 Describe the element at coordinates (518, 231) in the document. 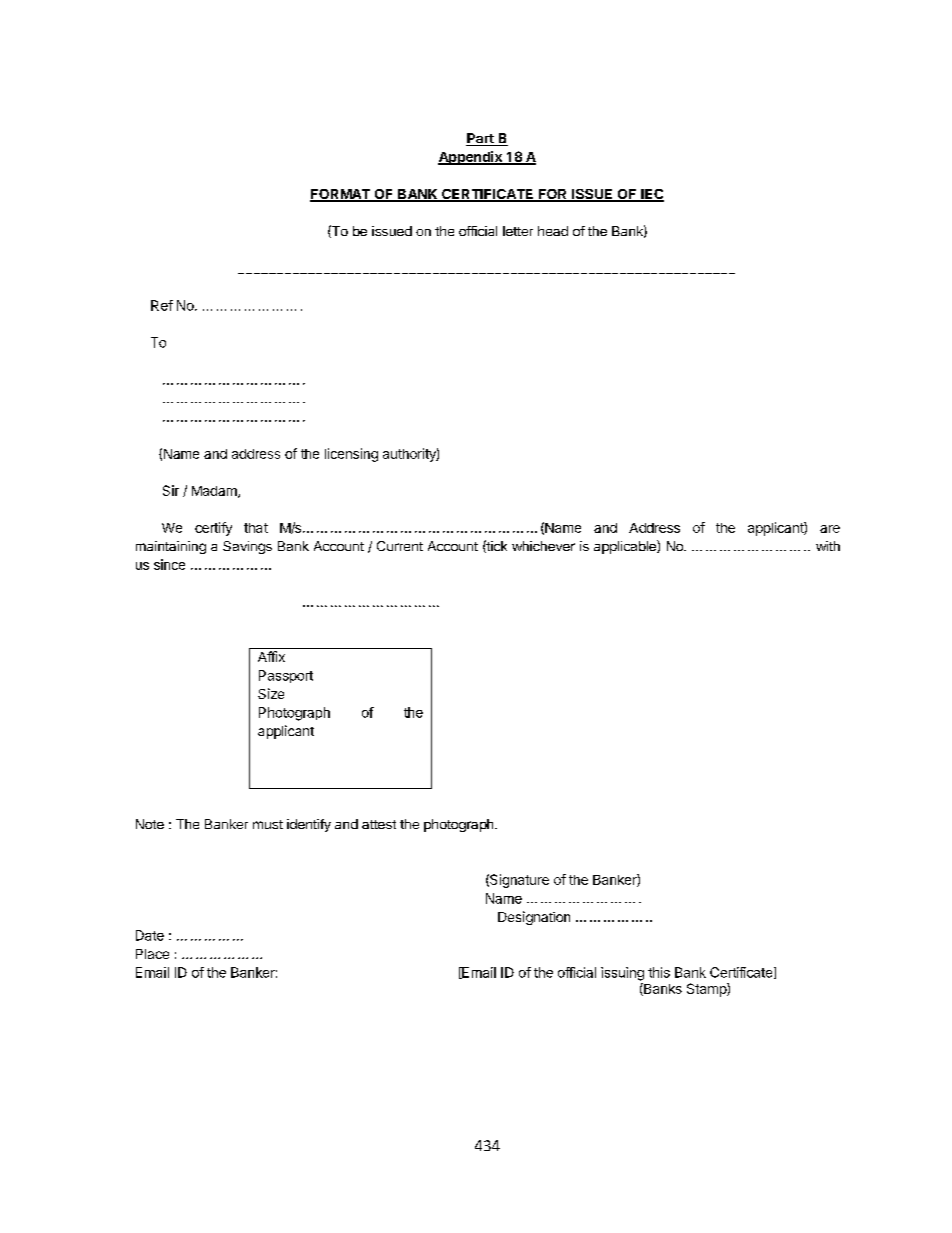

I see `letter` at that location.
